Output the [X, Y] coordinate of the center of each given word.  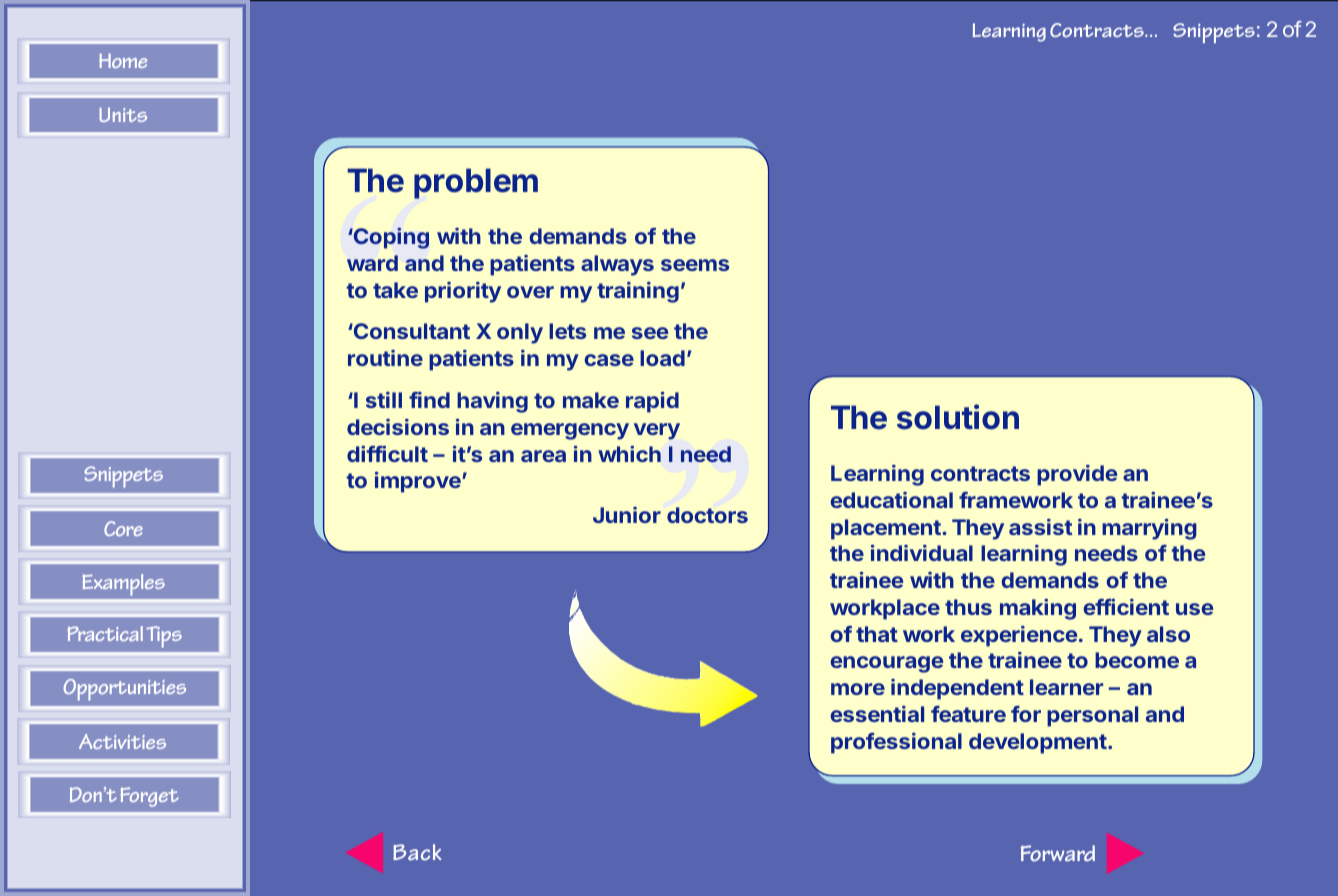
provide [1077, 475]
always [617, 265]
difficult [387, 453]
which [629, 453]
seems [695, 265]
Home [123, 60]
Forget [149, 797]
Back [417, 852]
